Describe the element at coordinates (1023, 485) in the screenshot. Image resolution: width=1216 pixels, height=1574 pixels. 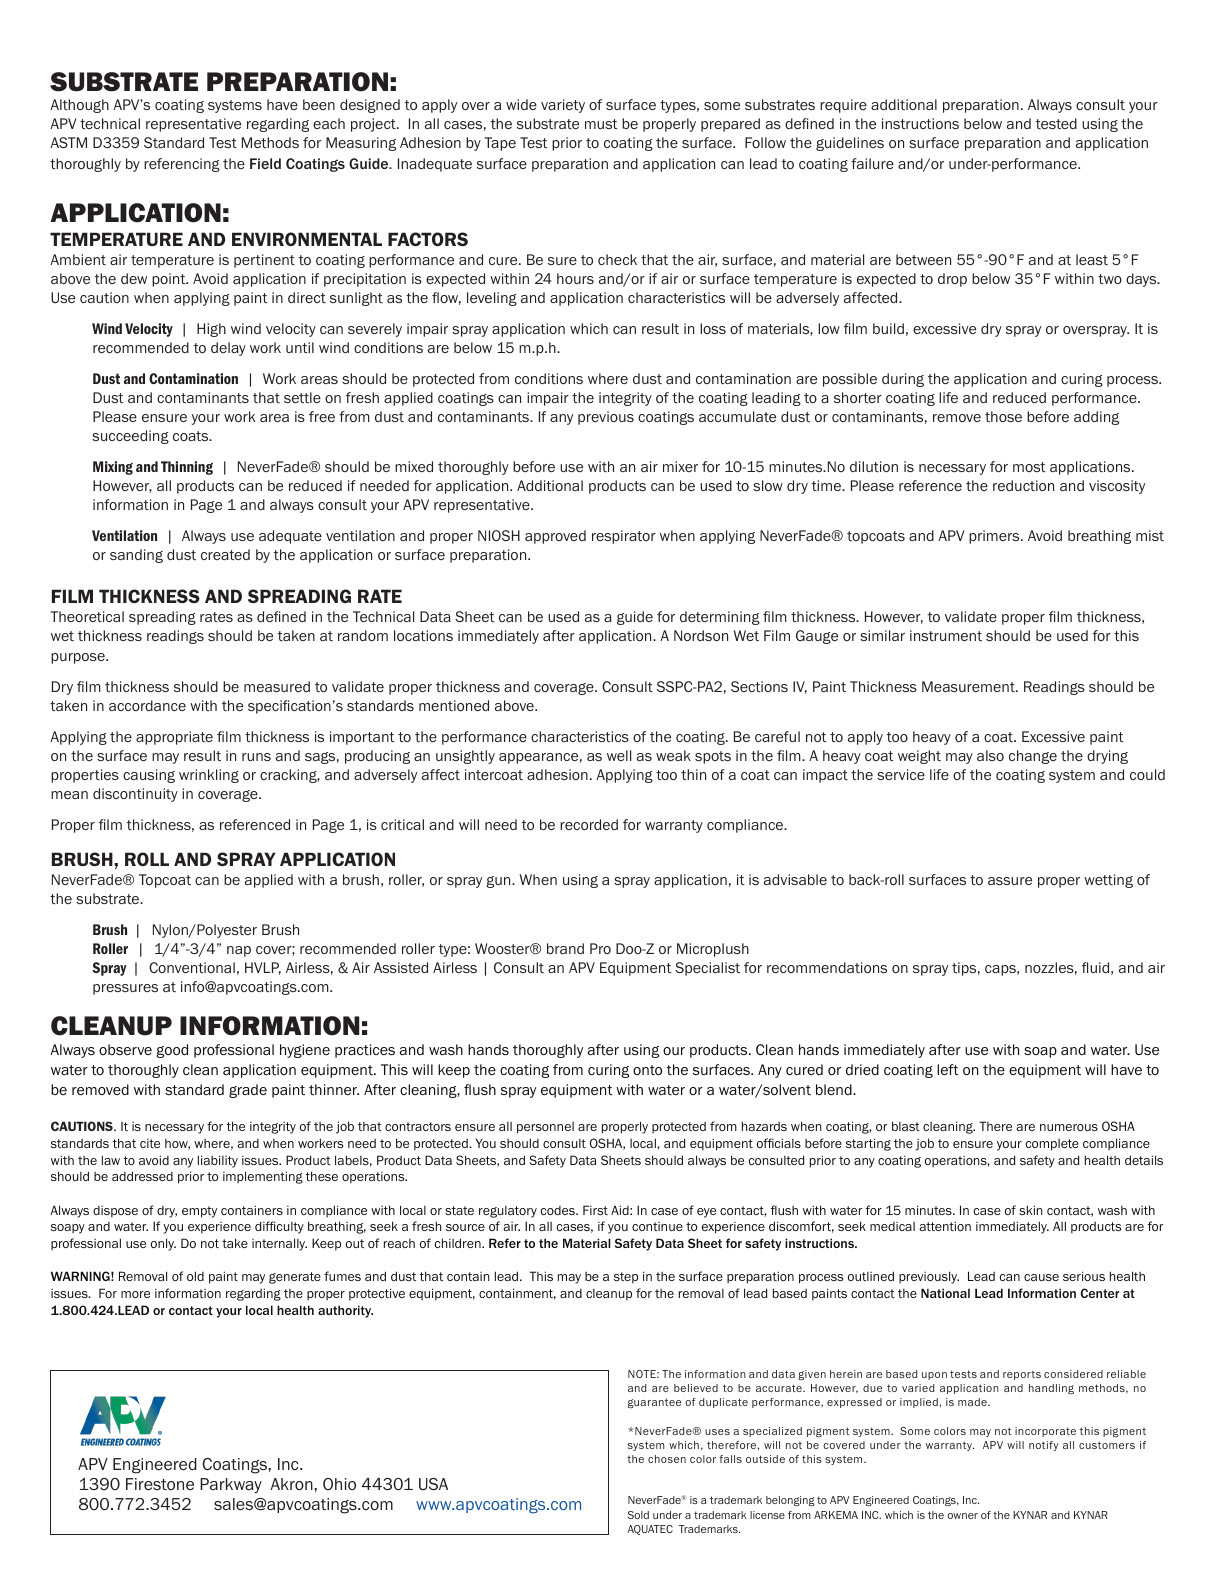
I see `reduction` at that location.
